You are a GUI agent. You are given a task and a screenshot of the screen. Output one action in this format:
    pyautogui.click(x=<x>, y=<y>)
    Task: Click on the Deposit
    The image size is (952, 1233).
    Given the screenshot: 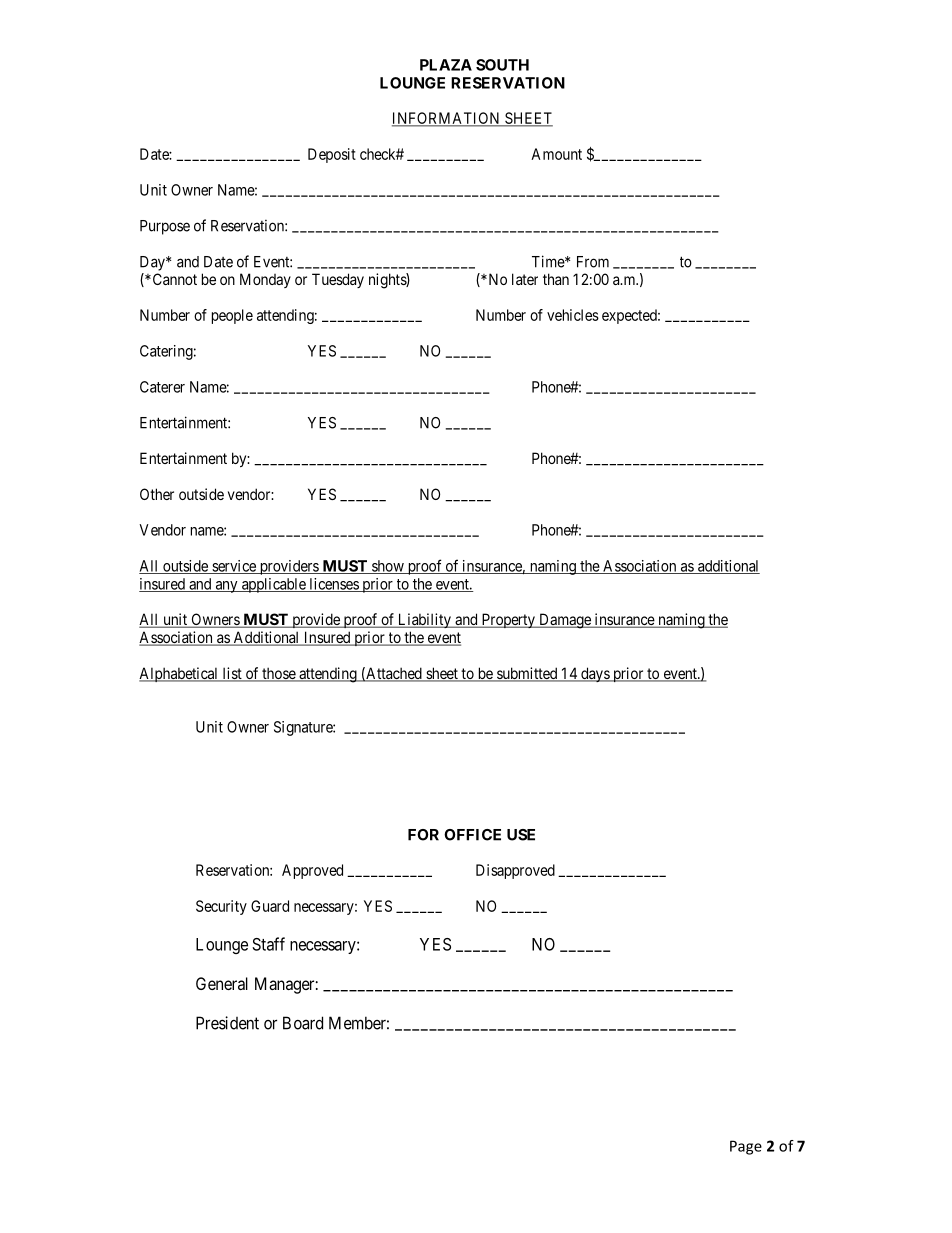 What is the action you would take?
    pyautogui.click(x=332, y=155)
